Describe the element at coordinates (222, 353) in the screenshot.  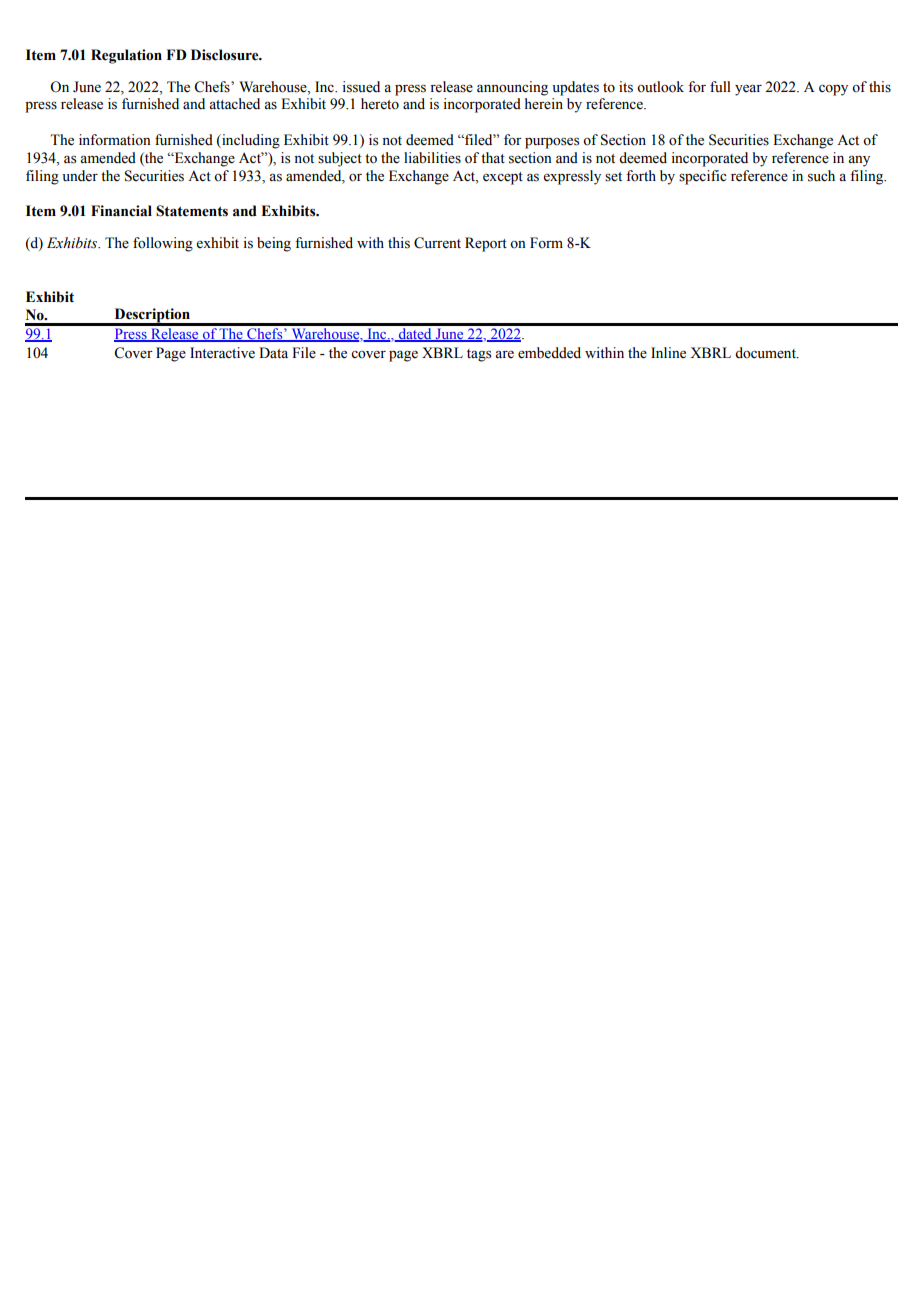
I see `Interactive` at that location.
